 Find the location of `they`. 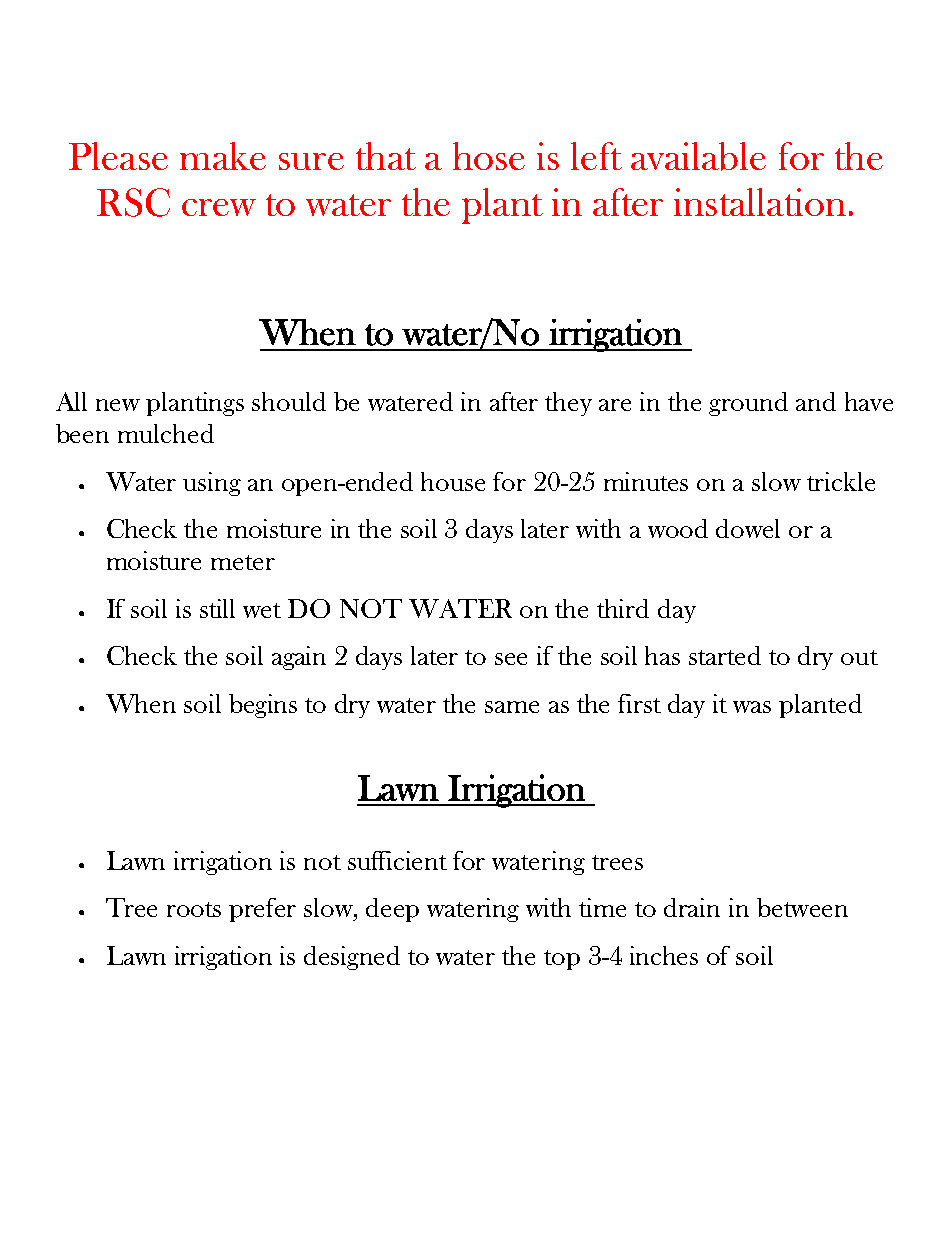

they is located at coordinates (568, 404).
